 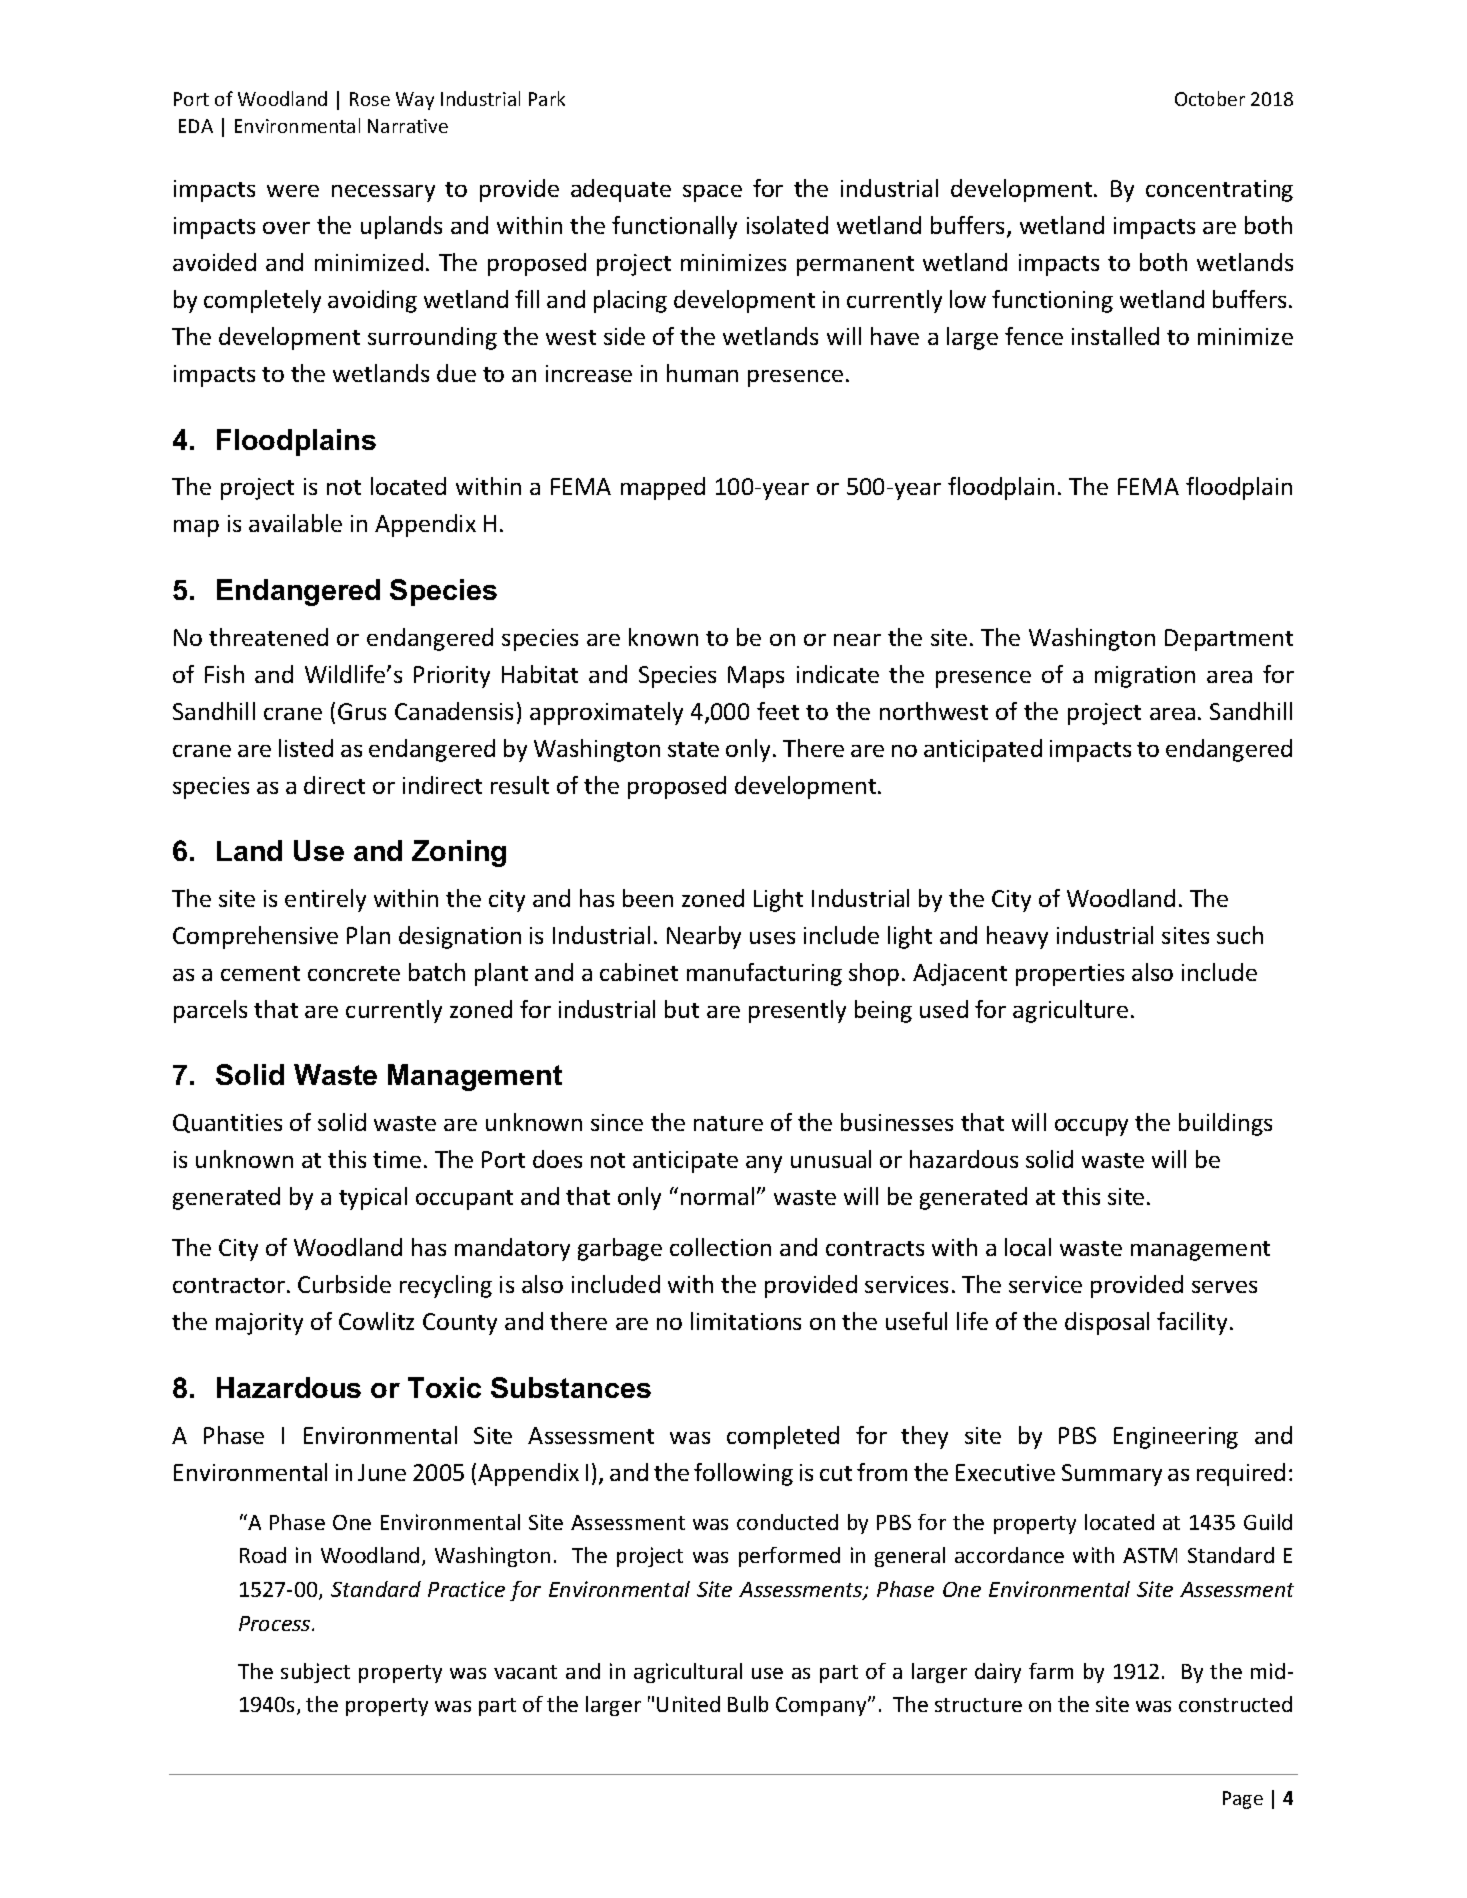 I want to click on October, so click(x=1210, y=98).
